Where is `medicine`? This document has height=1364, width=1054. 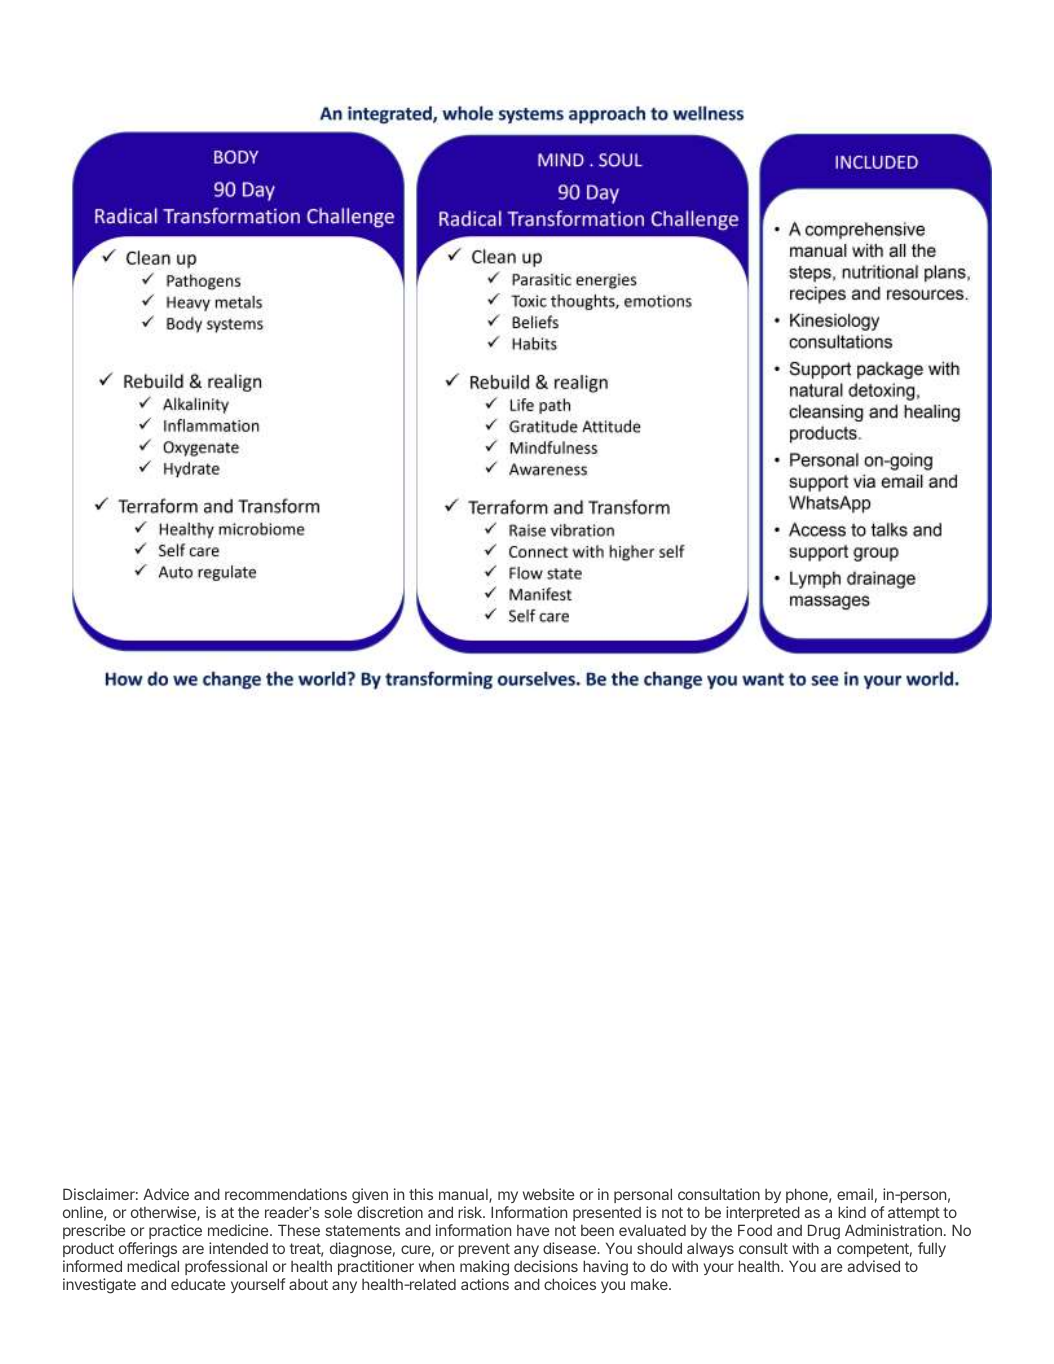 medicine is located at coordinates (239, 1230).
